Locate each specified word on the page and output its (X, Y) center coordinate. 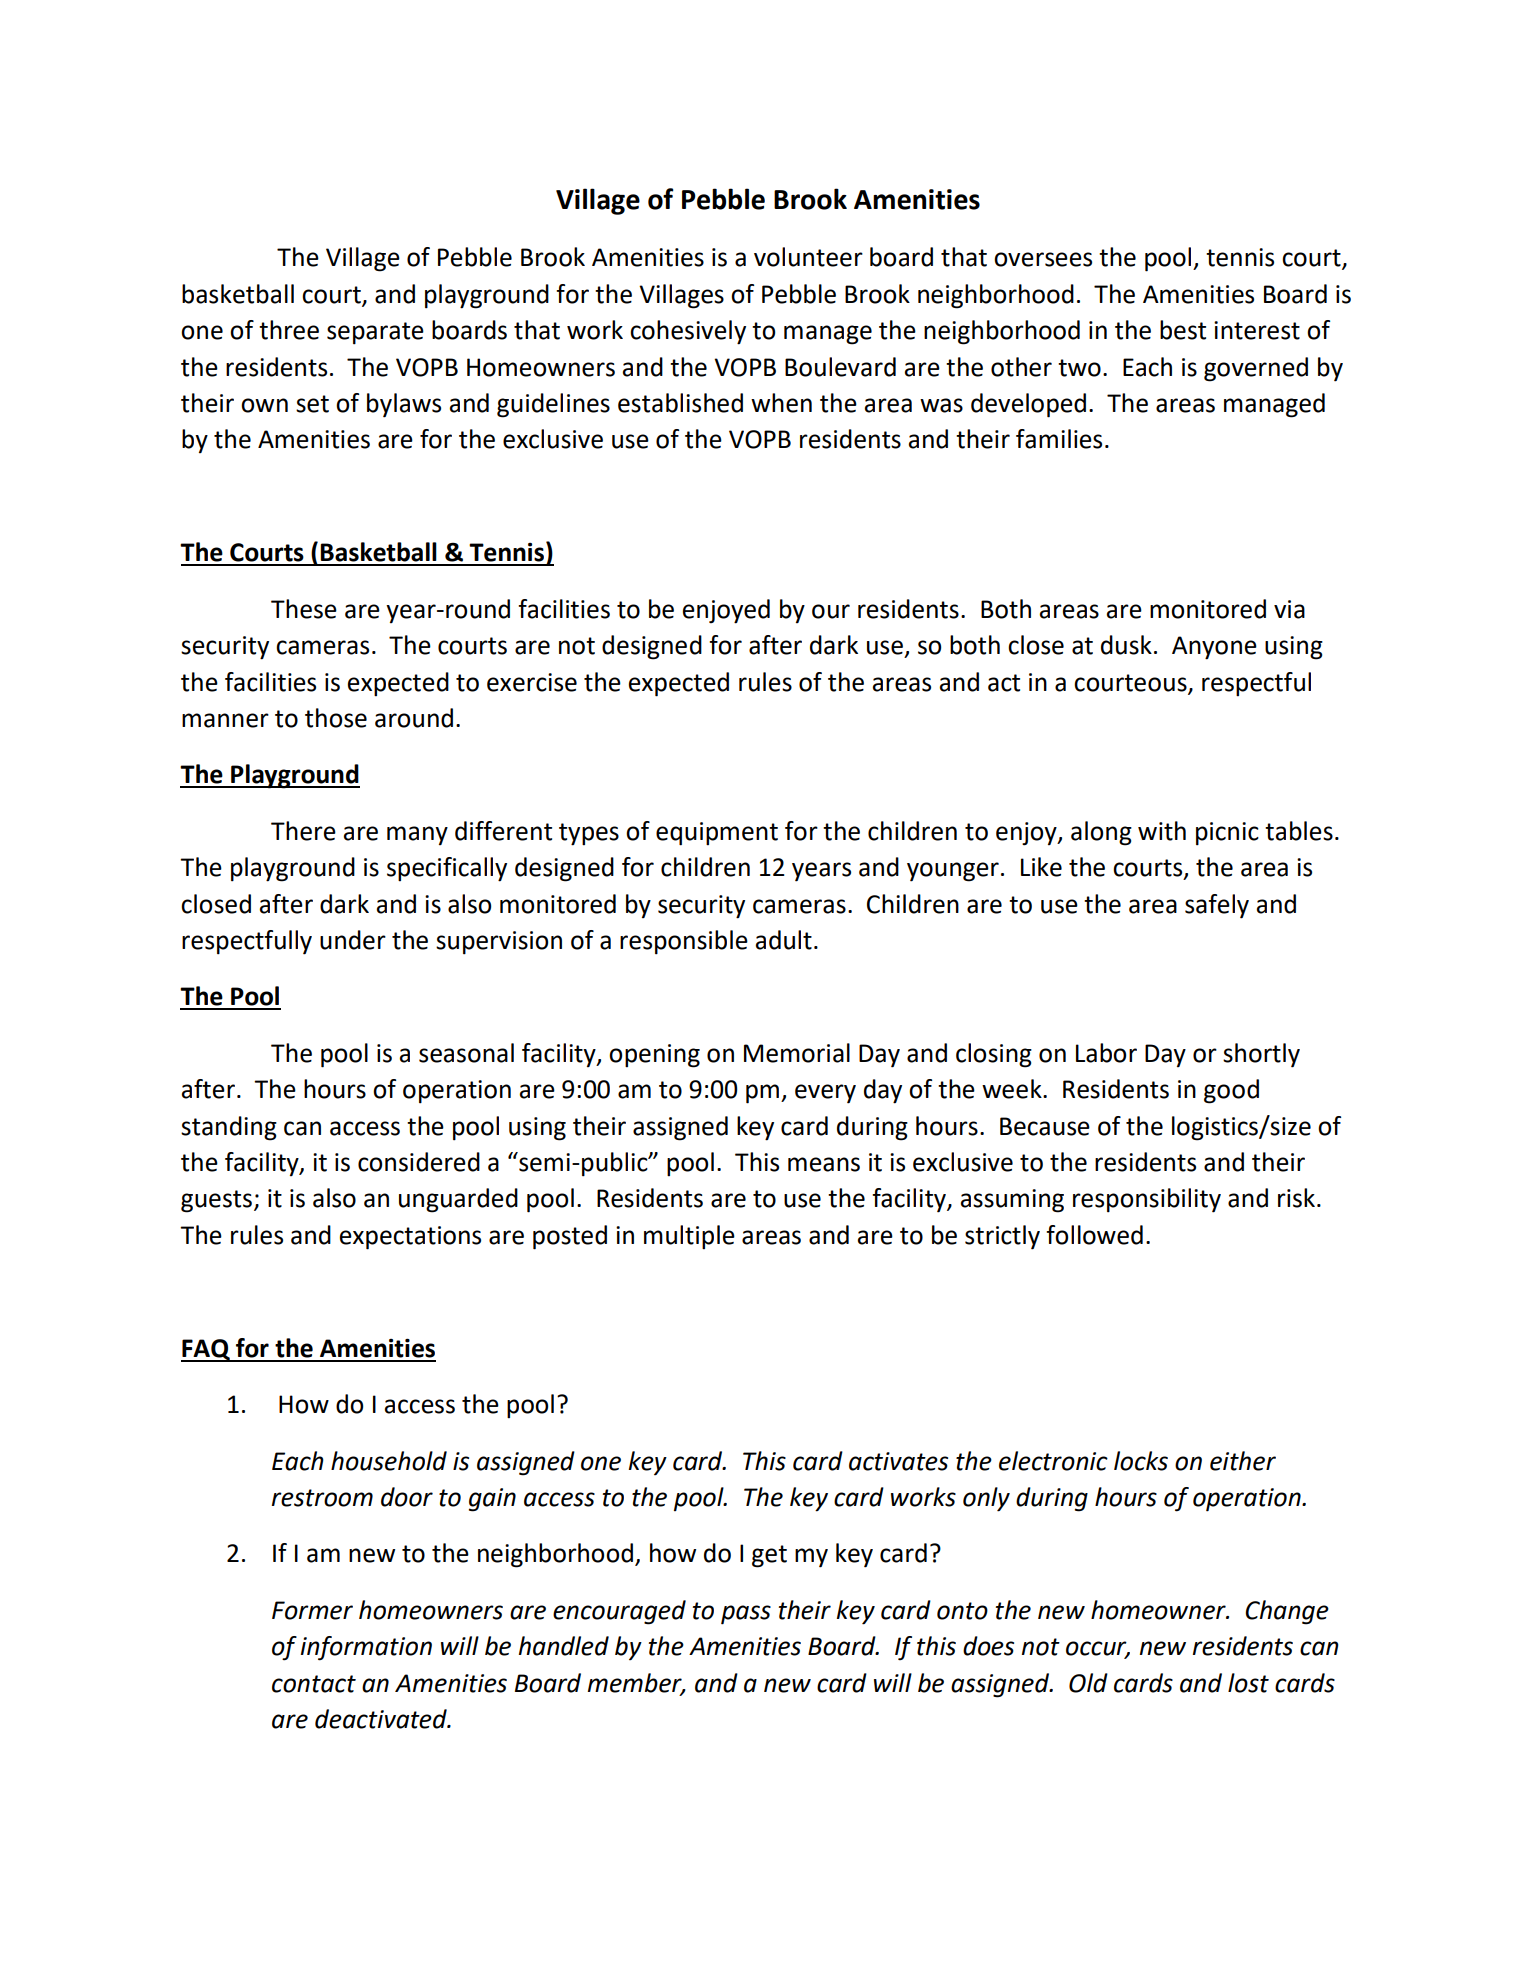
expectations (410, 1238)
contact (314, 1684)
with (1162, 831)
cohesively (688, 332)
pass (746, 1615)
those (336, 718)
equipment (717, 834)
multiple (689, 1237)
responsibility (1147, 1200)
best (1183, 330)
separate (375, 333)
